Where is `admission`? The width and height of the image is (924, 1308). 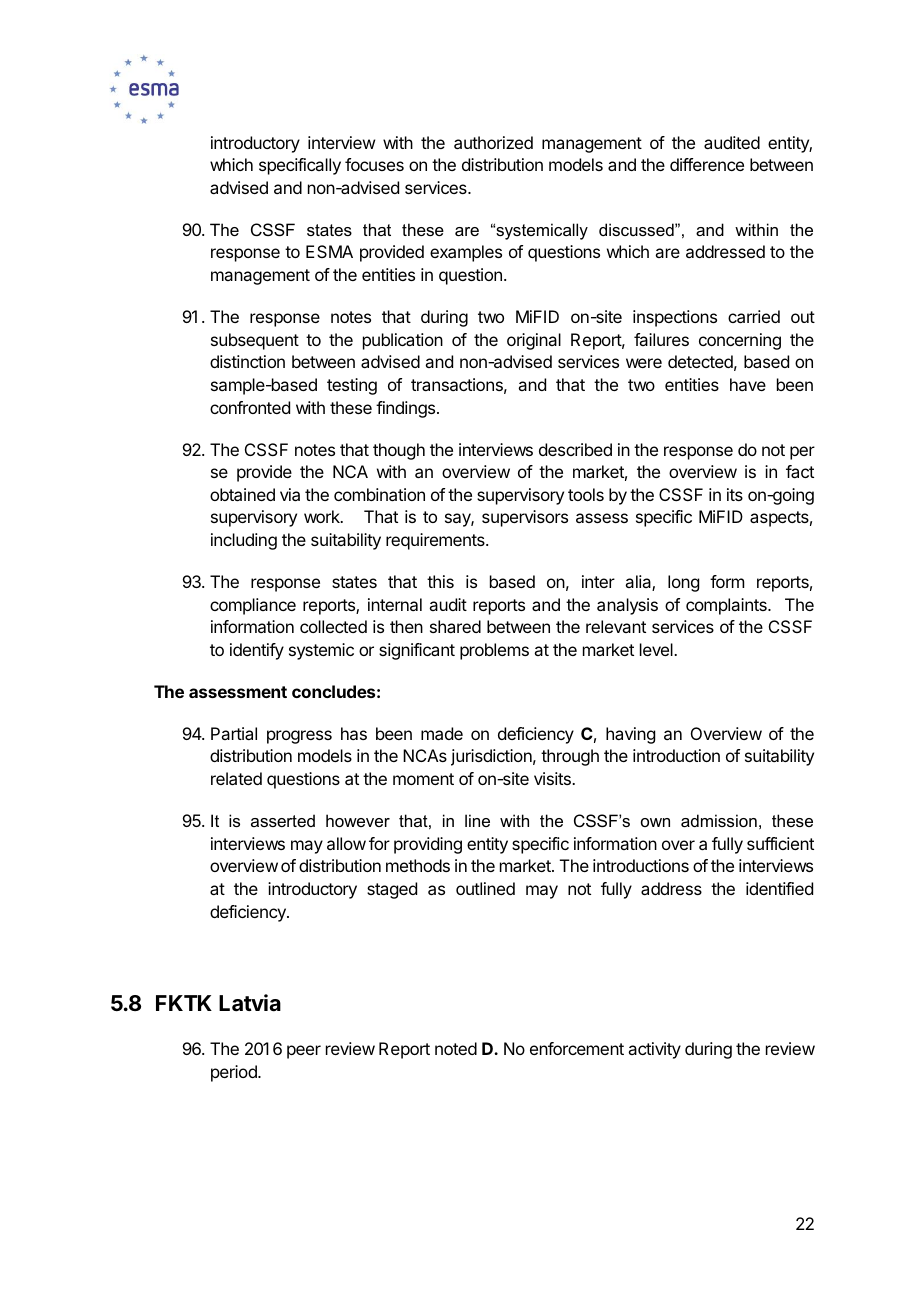
admission is located at coordinates (719, 820).
